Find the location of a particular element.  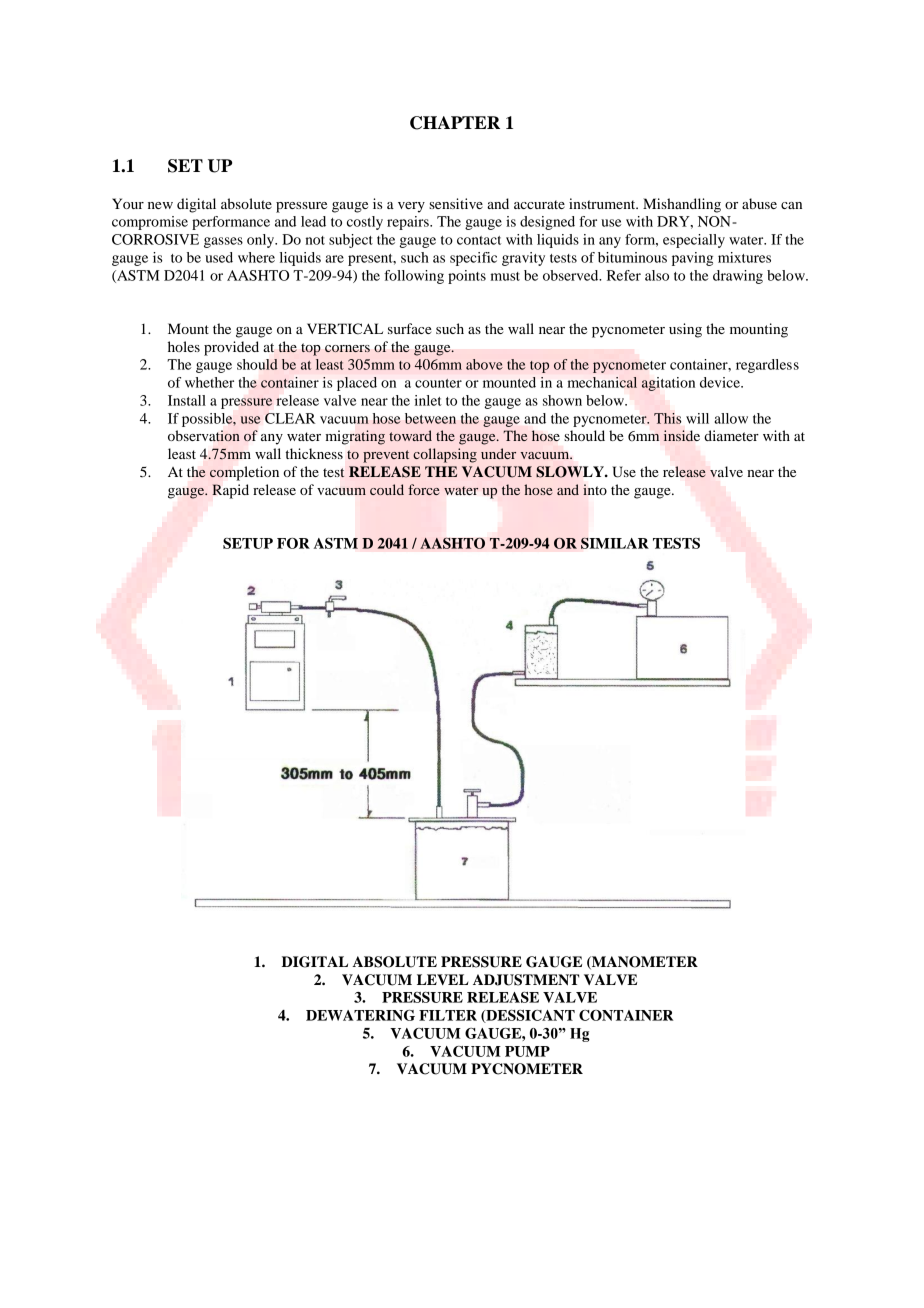

inside is located at coordinates (682, 435).
